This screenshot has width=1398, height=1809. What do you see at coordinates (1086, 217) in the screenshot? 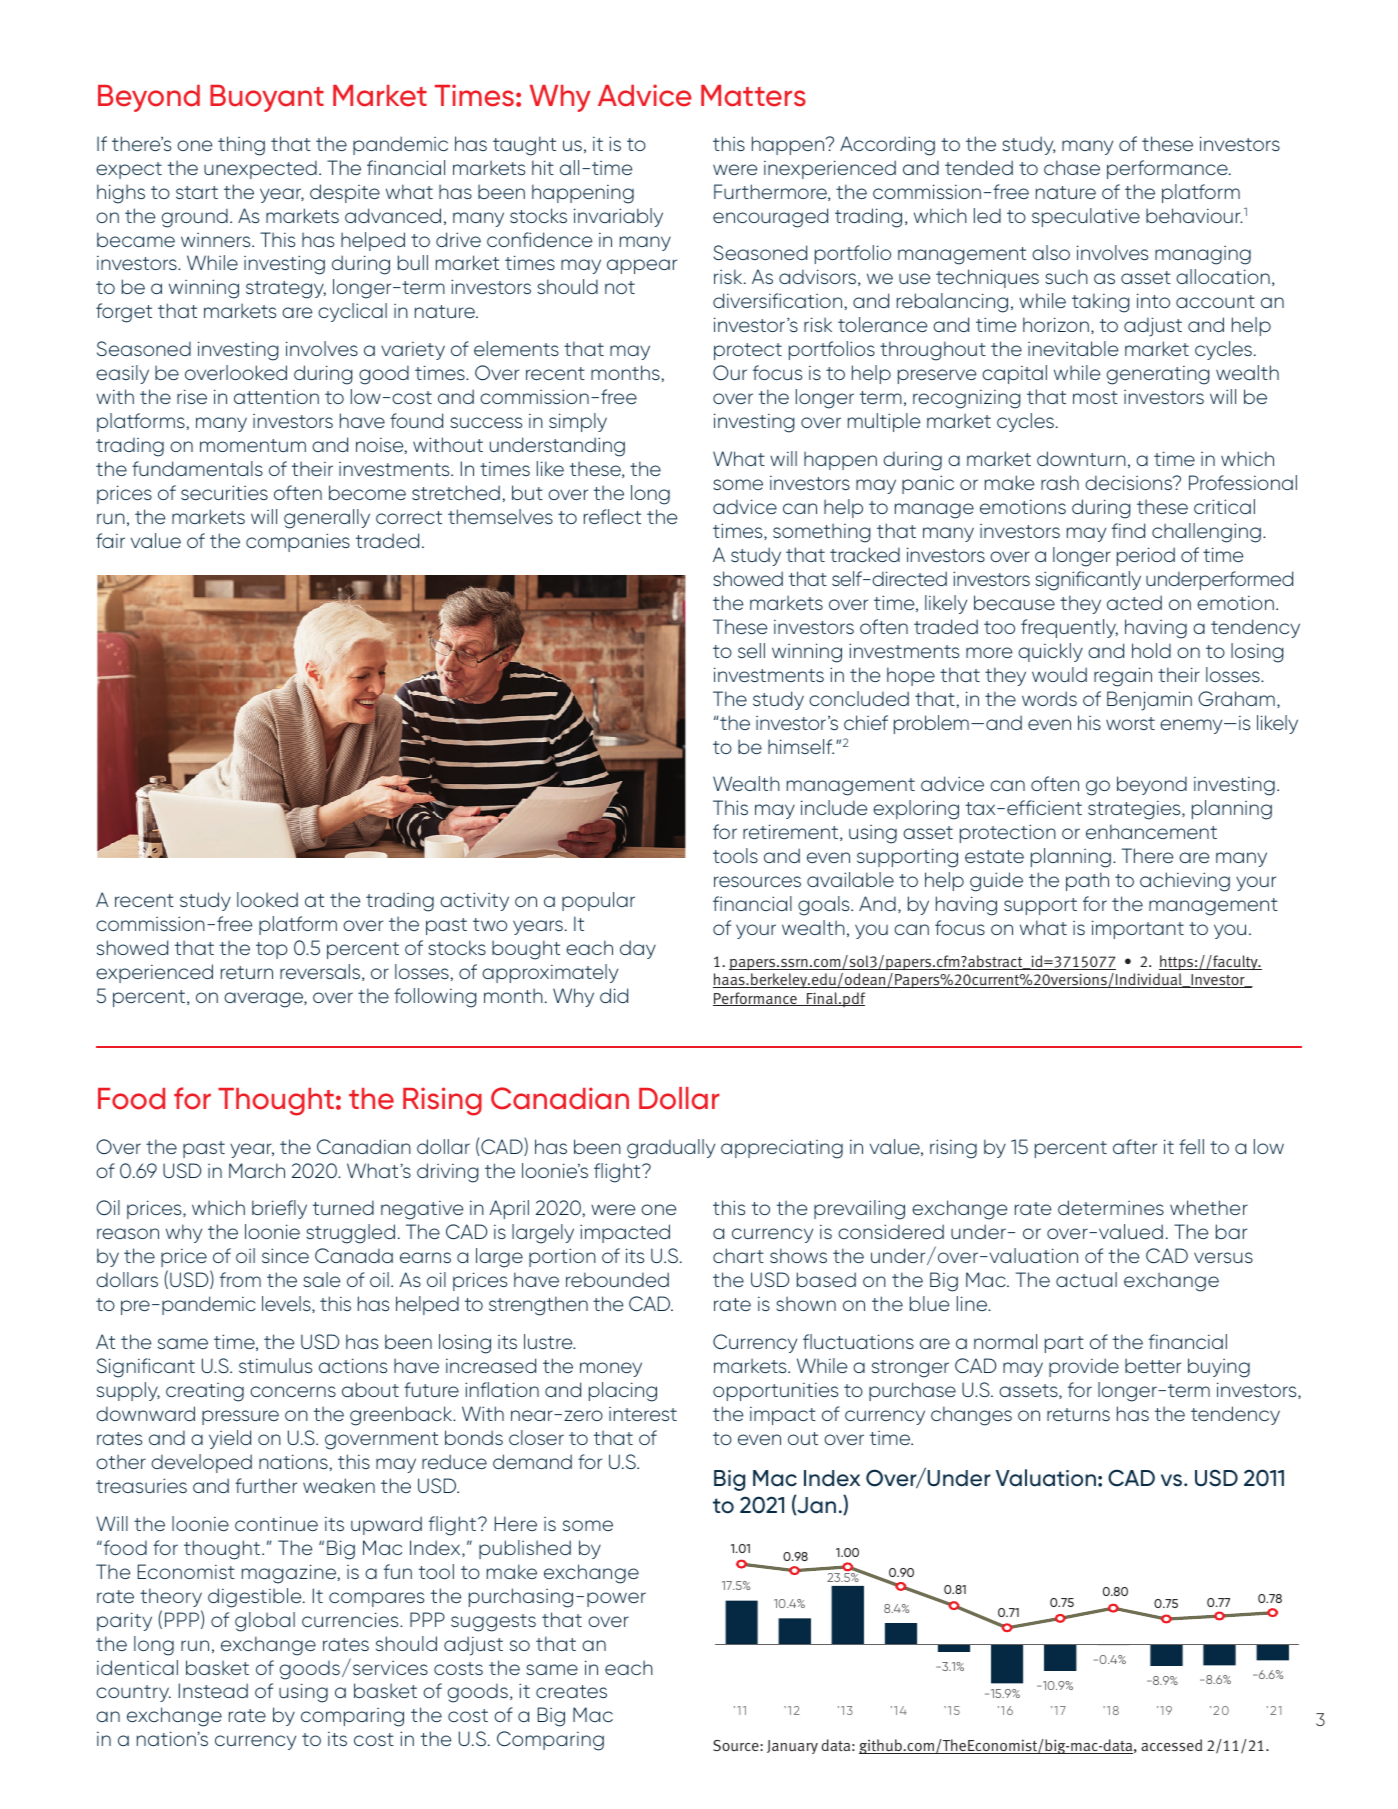
I see `speculative` at bounding box center [1086, 217].
